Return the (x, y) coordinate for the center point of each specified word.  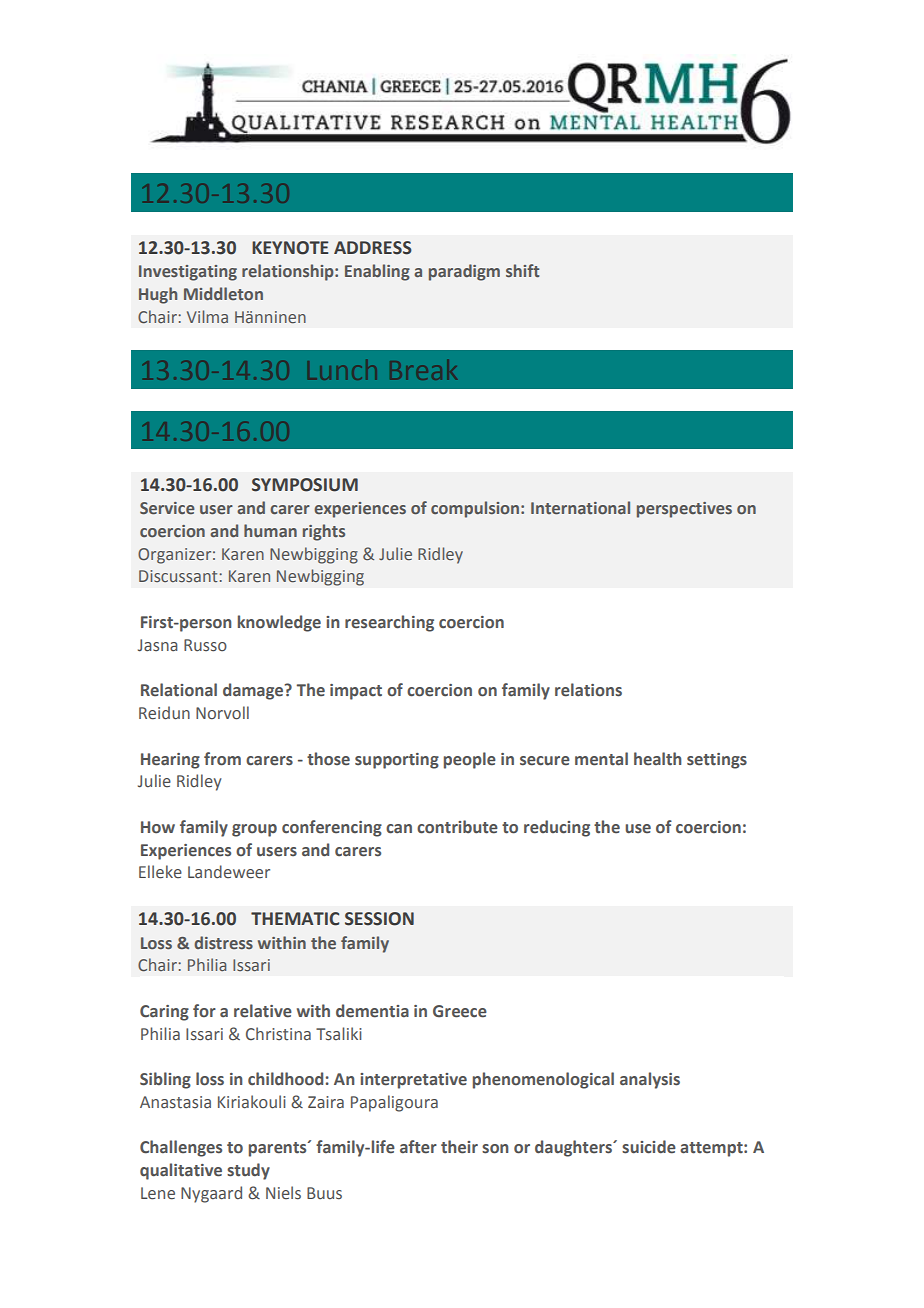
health (658, 759)
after (418, 1147)
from (222, 759)
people (470, 760)
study (248, 1171)
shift (522, 270)
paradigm (464, 272)
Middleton (223, 293)
